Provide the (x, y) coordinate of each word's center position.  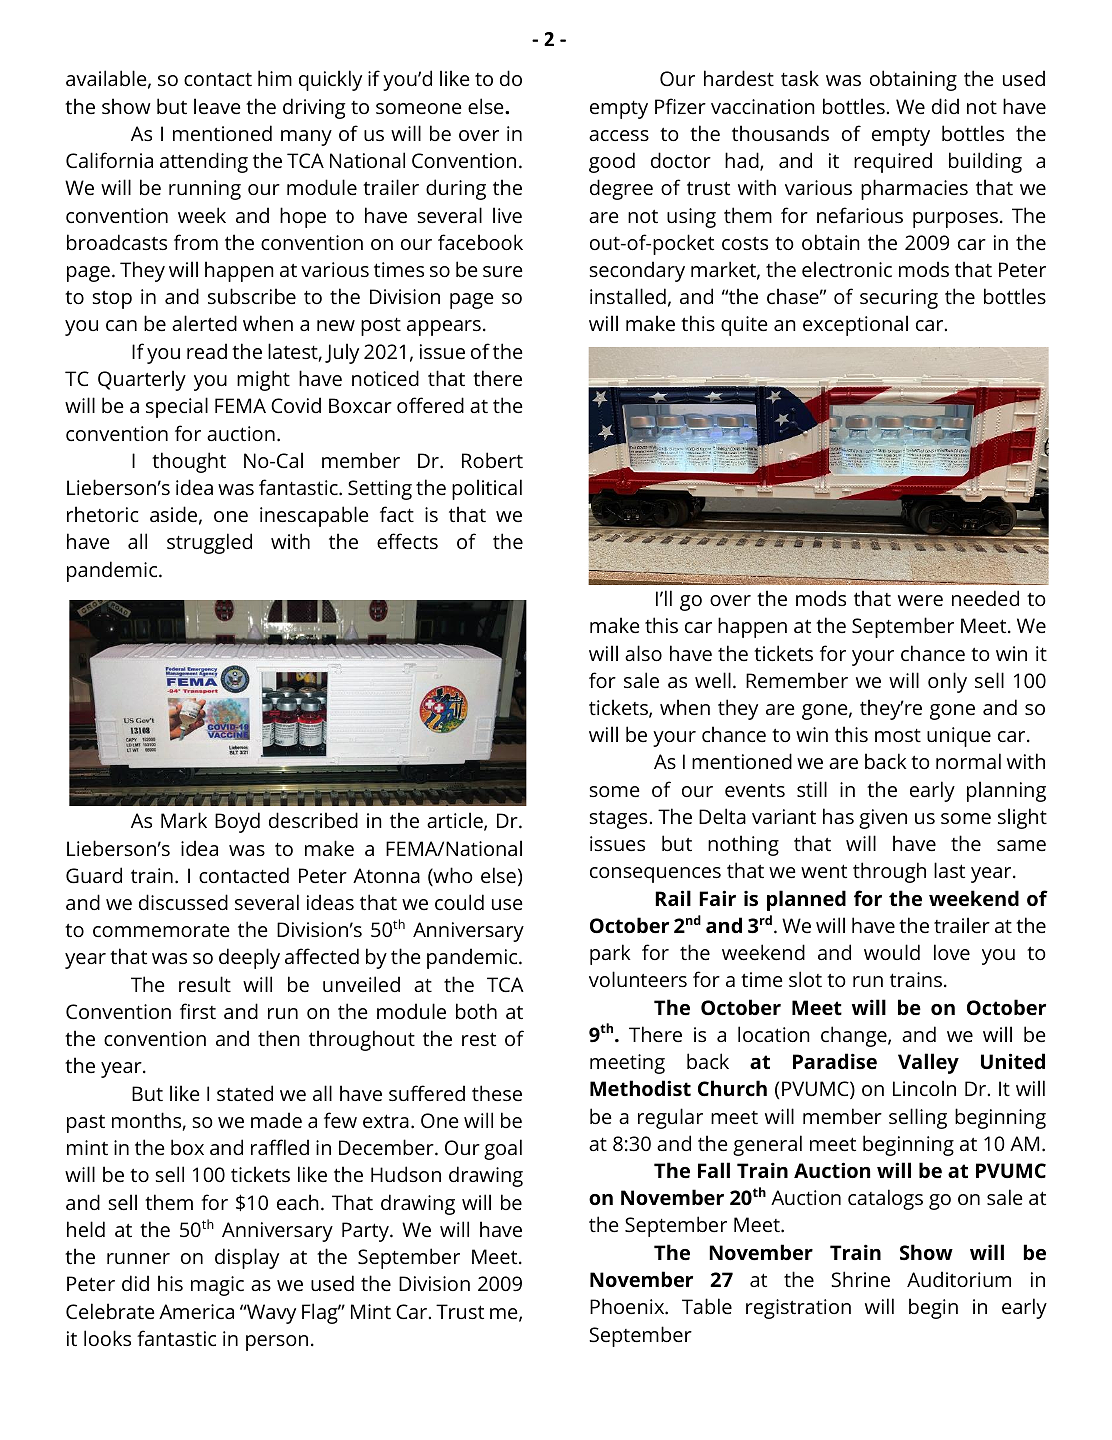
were (920, 600)
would (892, 952)
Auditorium (959, 1279)
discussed (183, 902)
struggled (209, 543)
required (893, 162)
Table (707, 1306)
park (610, 954)
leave (217, 106)
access (619, 135)
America (196, 1311)
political (487, 489)
